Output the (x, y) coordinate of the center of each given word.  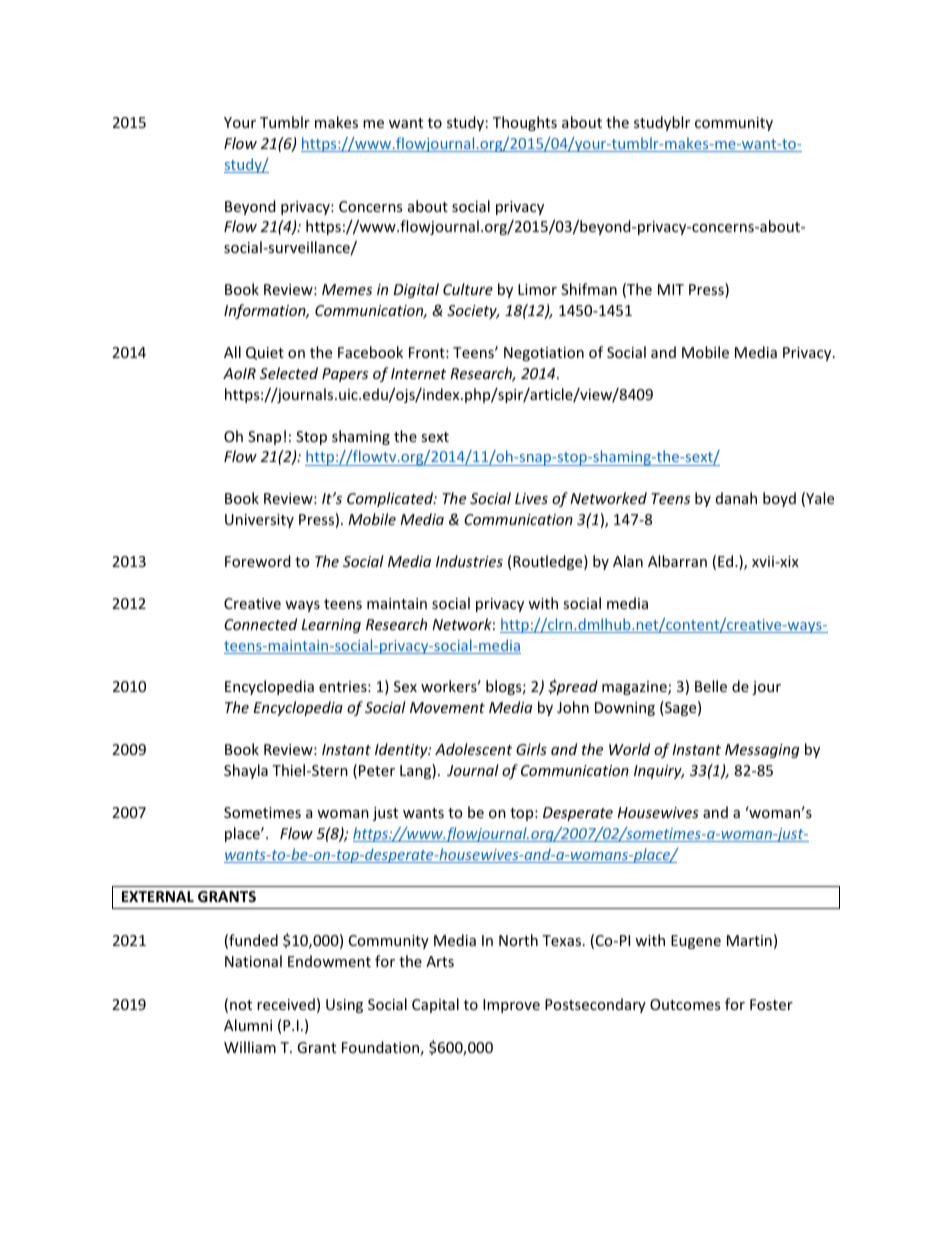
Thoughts (525, 123)
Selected (289, 373)
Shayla (246, 771)
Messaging (762, 751)
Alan (628, 561)
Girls (531, 749)
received (286, 1004)
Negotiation (544, 354)
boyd (779, 499)
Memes (347, 289)
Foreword (258, 561)
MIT (671, 289)
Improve (511, 1006)
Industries (469, 561)
